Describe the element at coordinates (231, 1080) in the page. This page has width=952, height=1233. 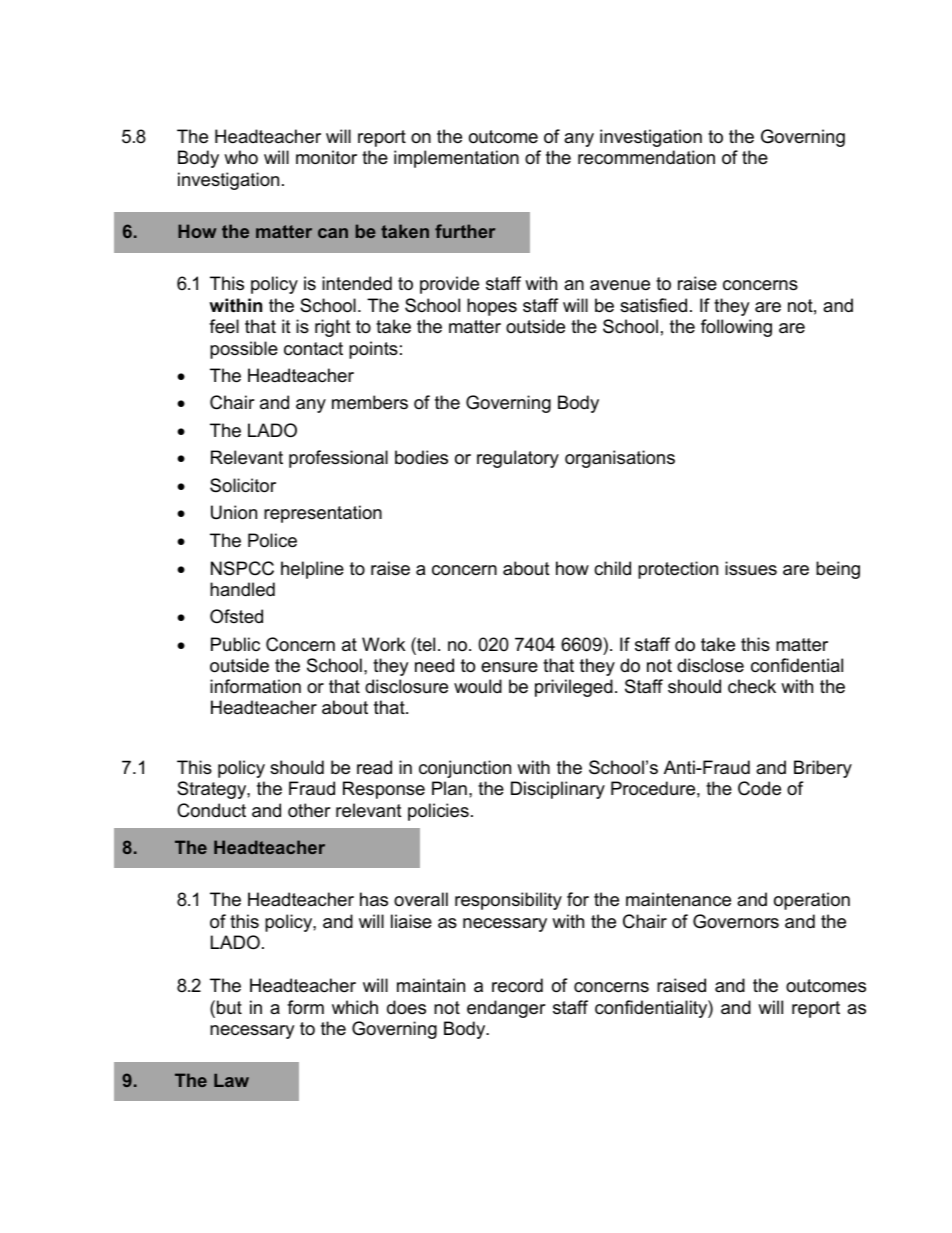
I see `Law` at that location.
